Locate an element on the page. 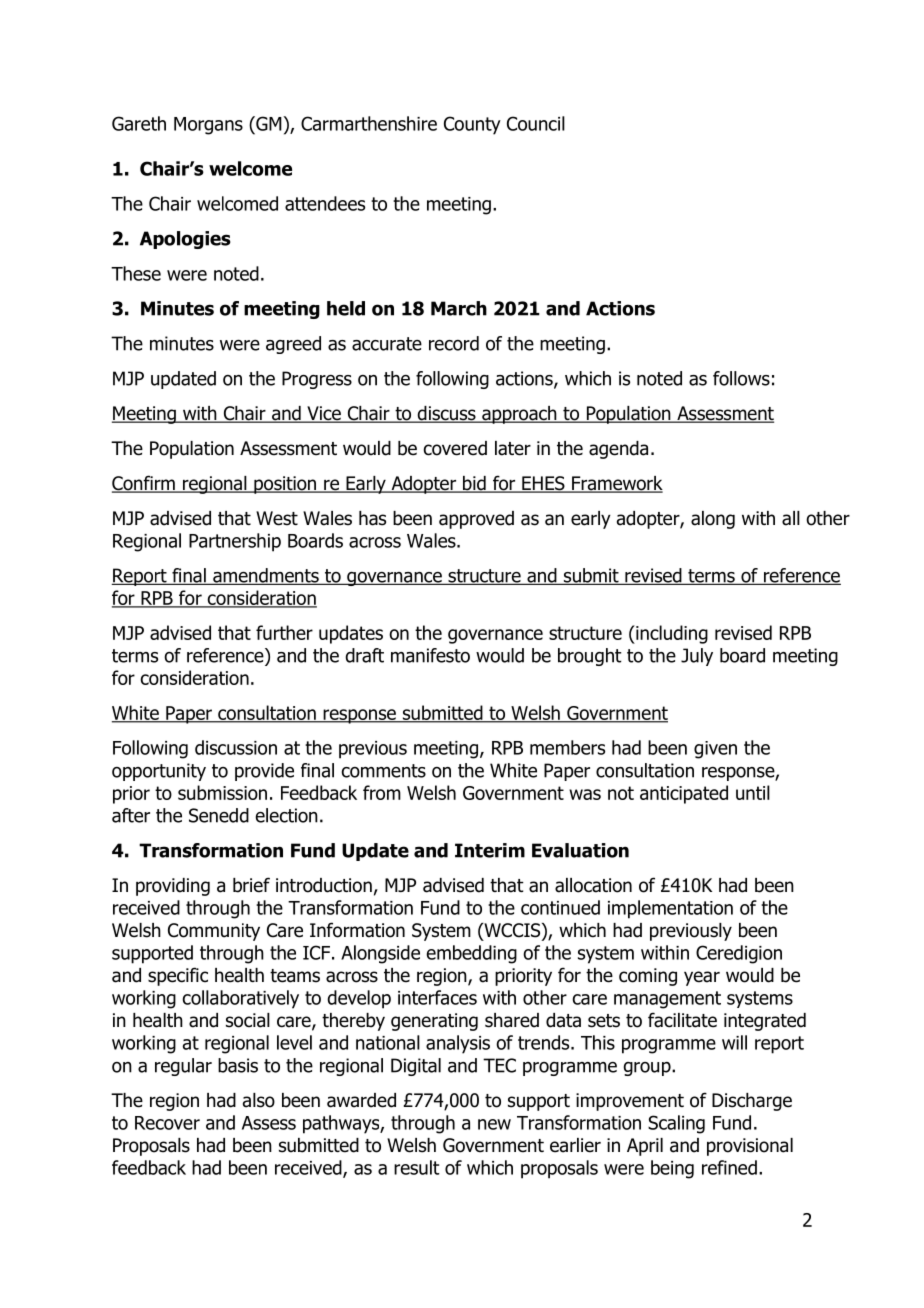 This page has width=924, height=1308. manifesto is located at coordinates (430, 655).
